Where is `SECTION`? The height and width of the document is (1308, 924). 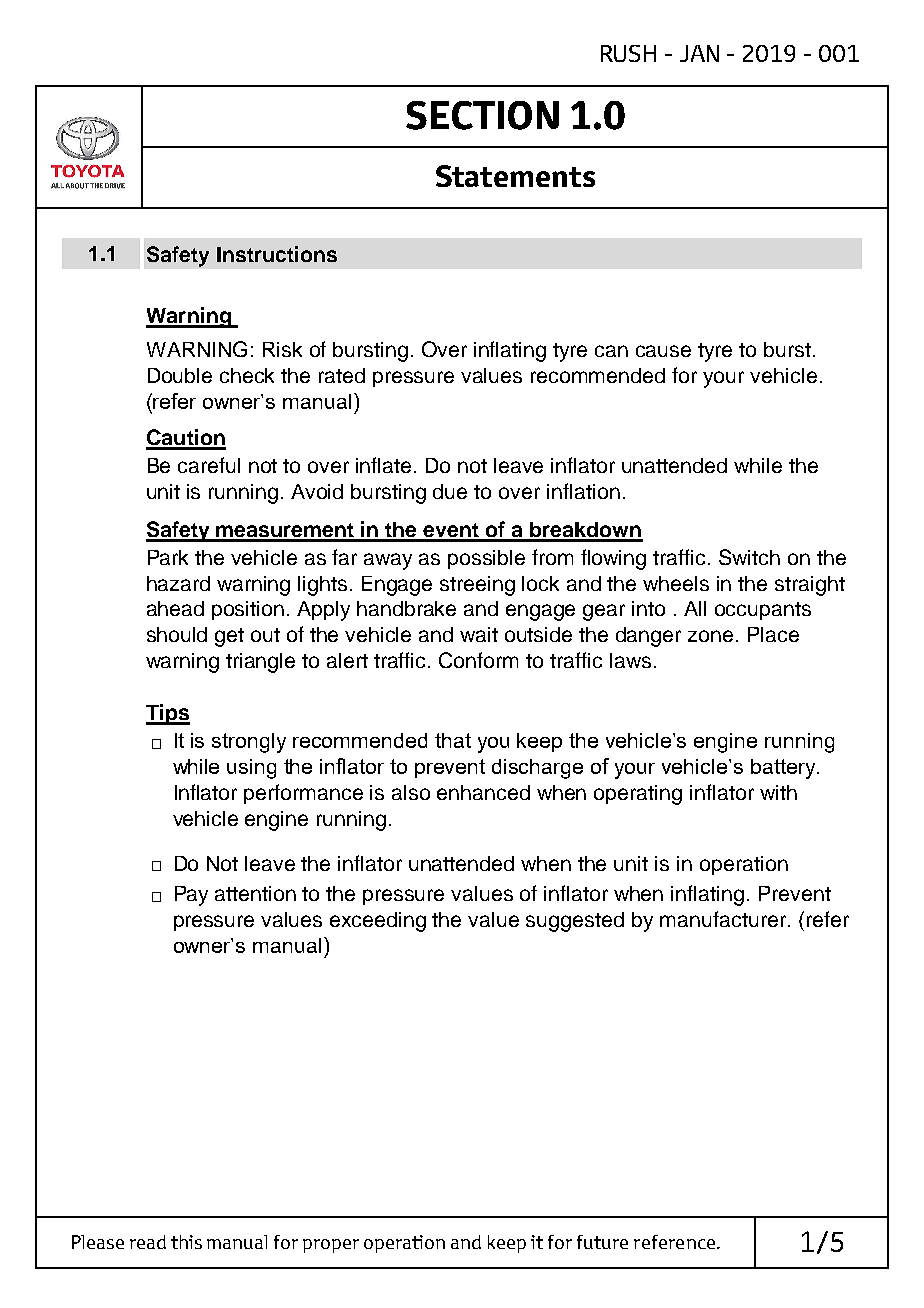 SECTION is located at coordinates (482, 115).
